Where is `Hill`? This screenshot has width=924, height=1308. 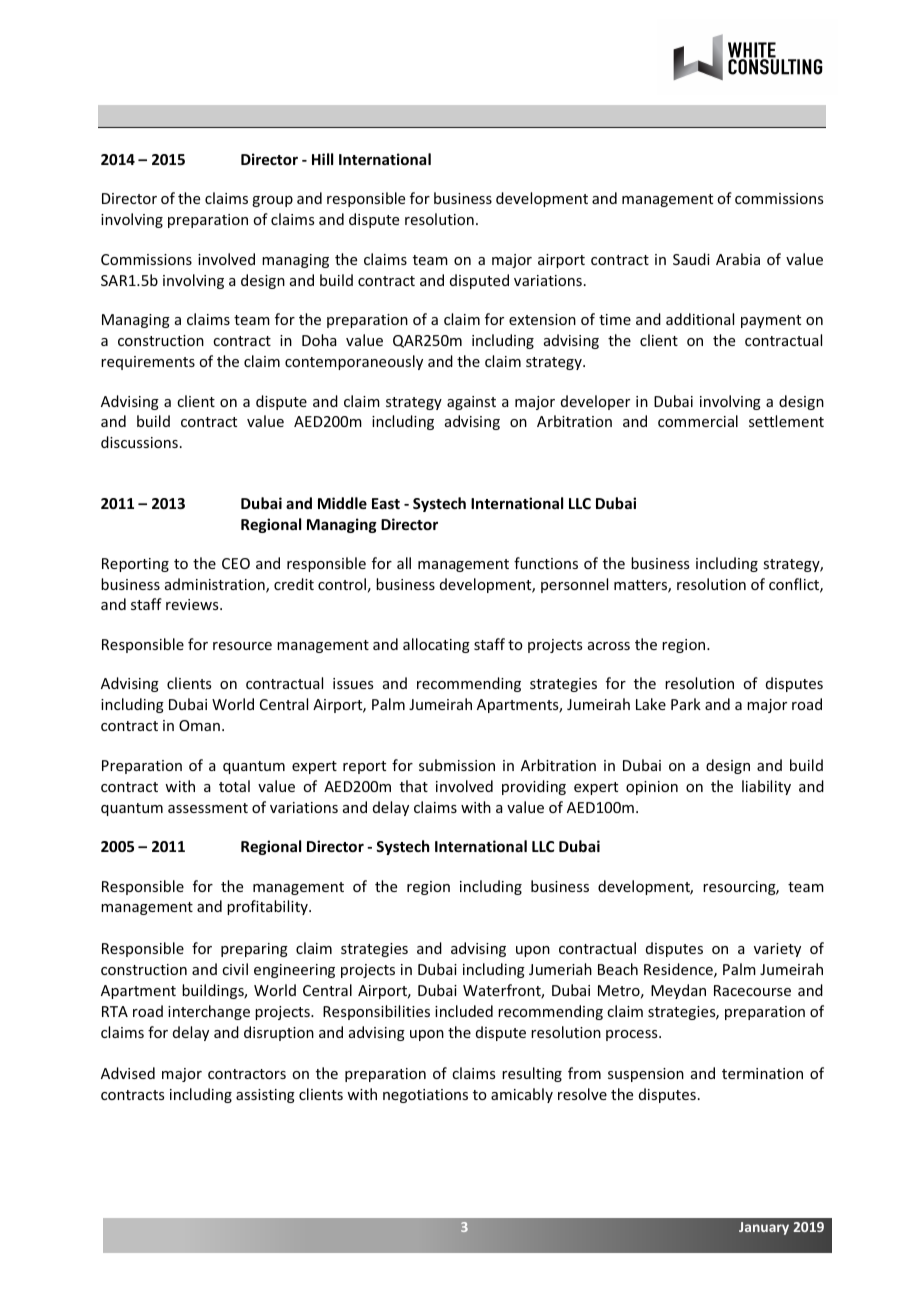
Hill is located at coordinates (322, 159).
